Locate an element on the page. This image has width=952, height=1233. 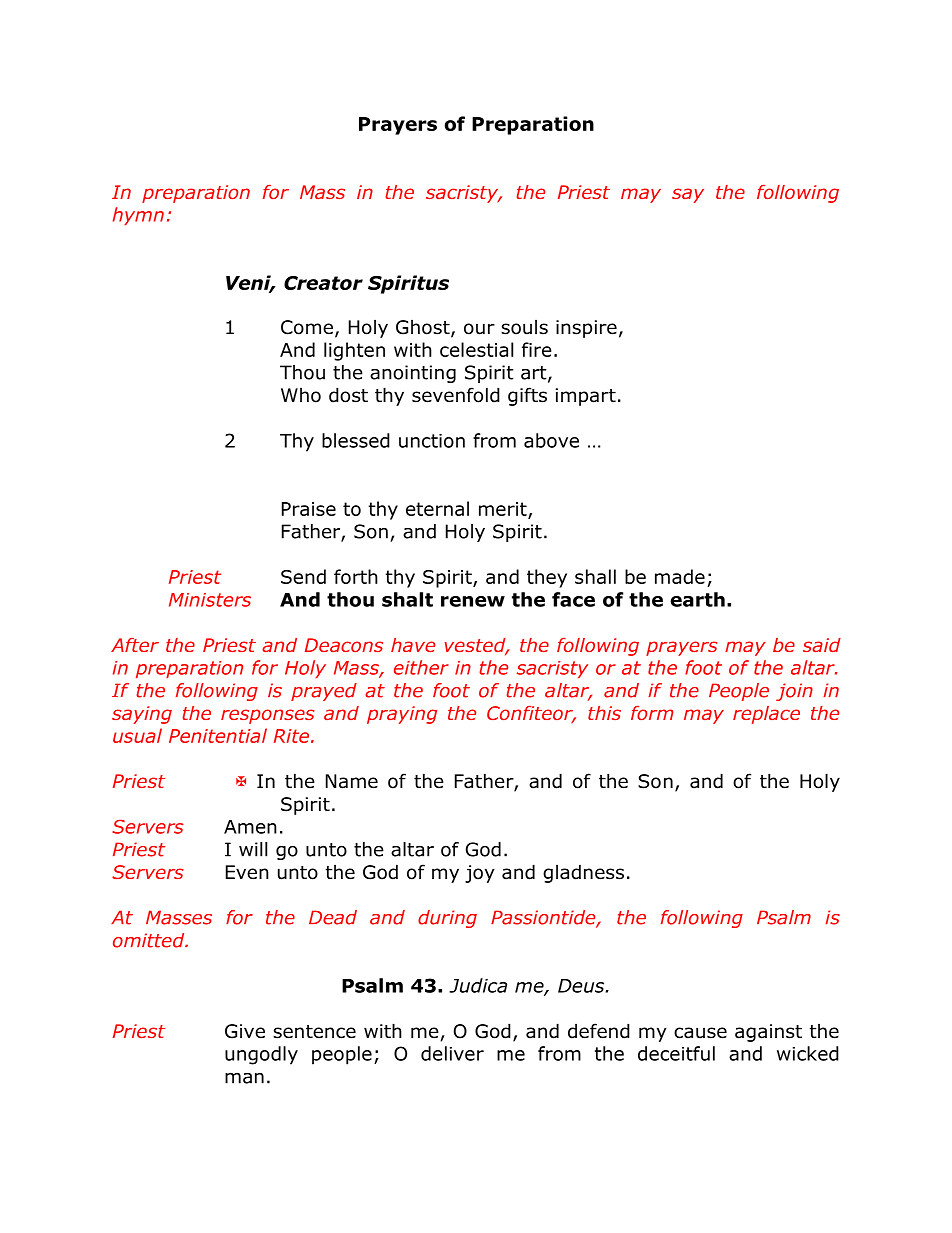
deliver is located at coordinates (452, 1053).
